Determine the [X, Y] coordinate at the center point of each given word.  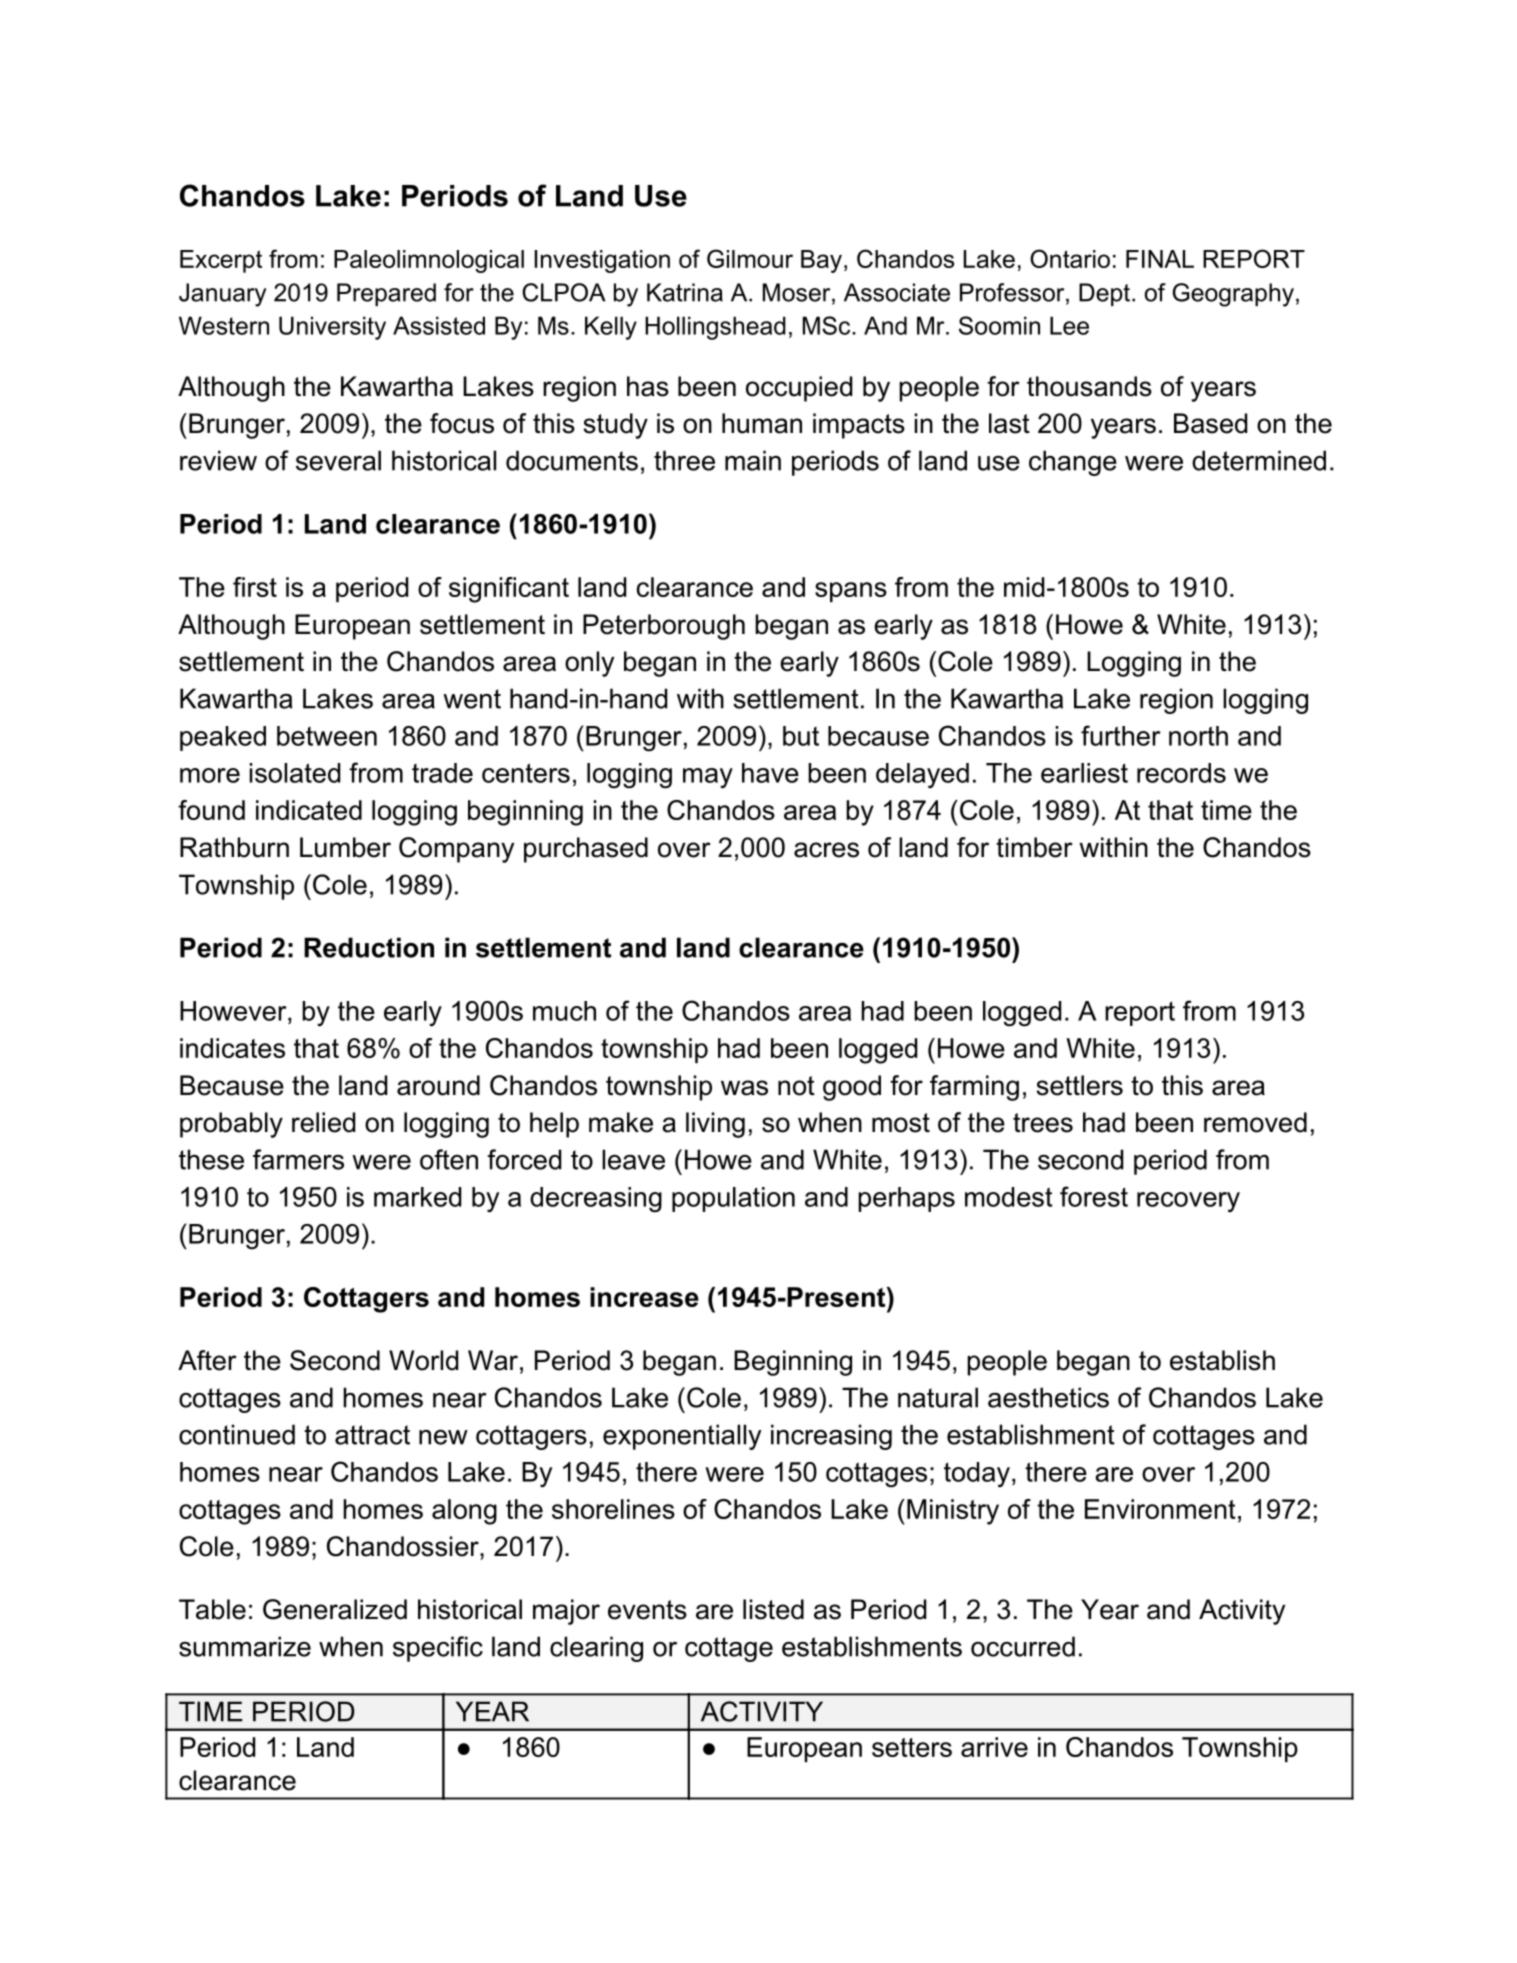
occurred [1023, 1646]
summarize [245, 1646]
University [332, 328]
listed [773, 1609]
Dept [1104, 294]
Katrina [685, 292]
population [733, 1199]
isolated [295, 773]
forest [1094, 1196]
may [708, 778]
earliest [1084, 773]
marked [417, 1197]
